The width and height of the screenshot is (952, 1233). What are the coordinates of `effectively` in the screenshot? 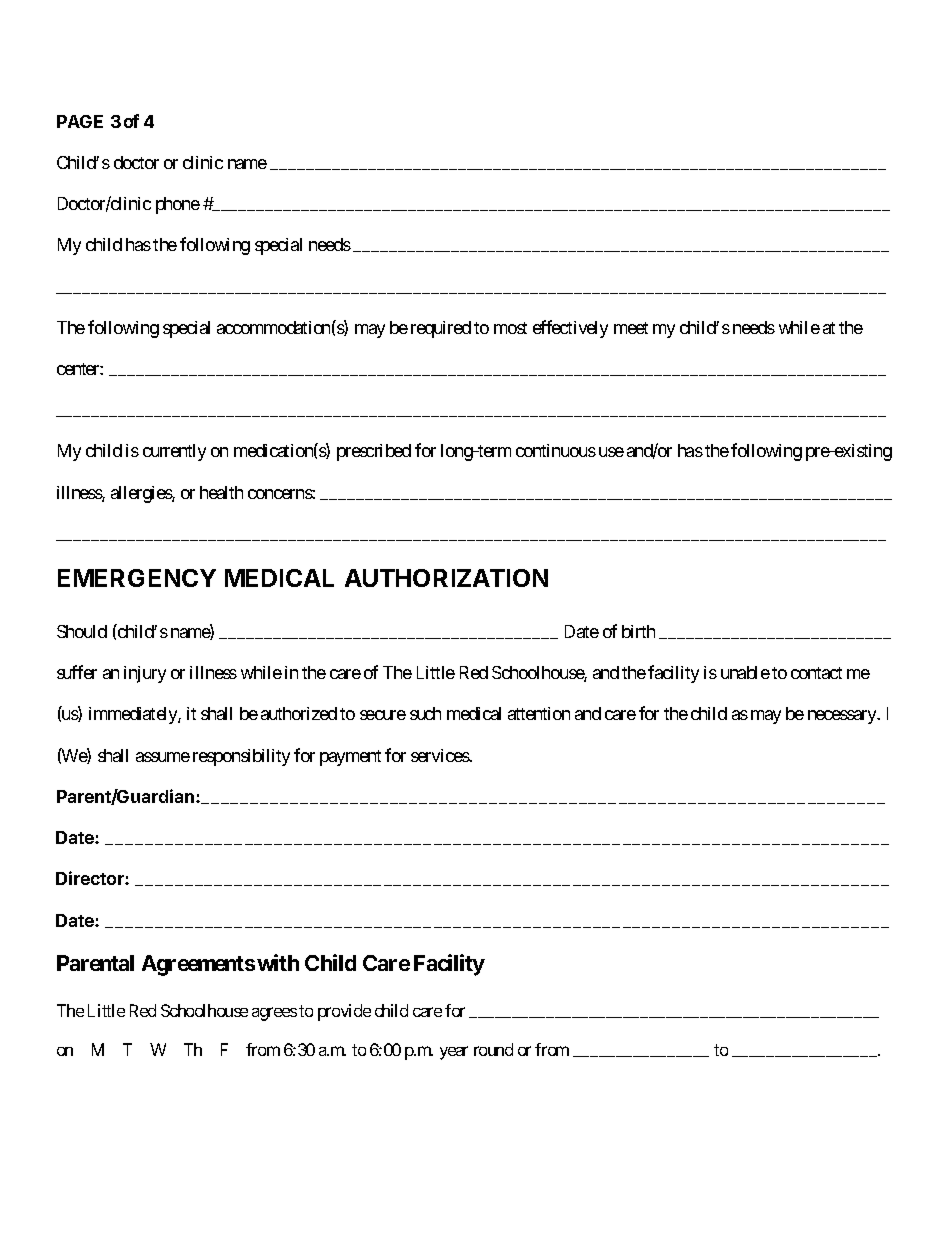 It's located at (570, 329).
